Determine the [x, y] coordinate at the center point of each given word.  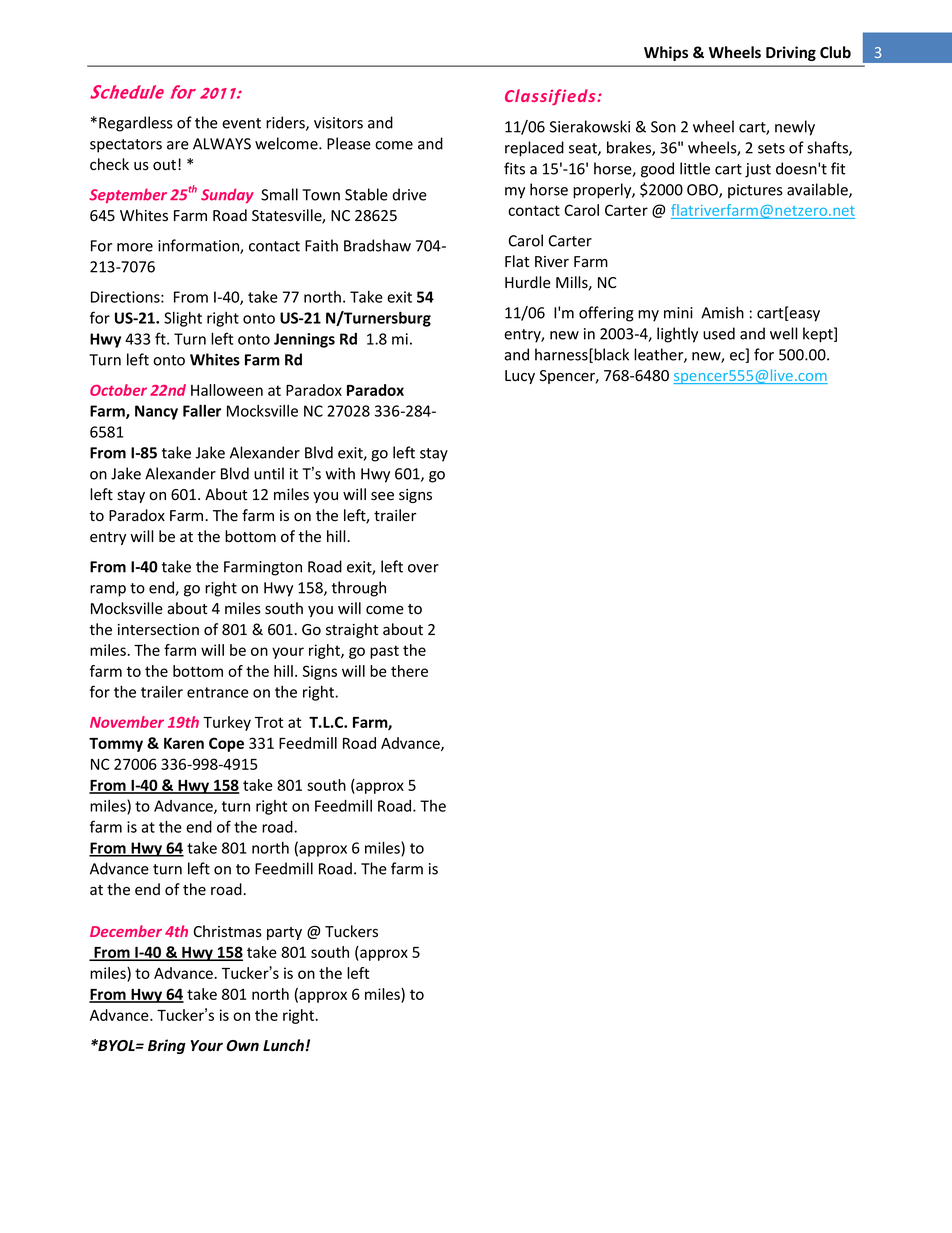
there [409, 671]
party [284, 933]
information [199, 246]
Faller [202, 410]
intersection [158, 630]
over [423, 568]
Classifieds [551, 97]
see [382, 496]
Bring [167, 1046]
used [719, 333]
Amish [722, 312]
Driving [791, 53]
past [384, 652]
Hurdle [528, 282]
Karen [184, 743]
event [241, 123]
